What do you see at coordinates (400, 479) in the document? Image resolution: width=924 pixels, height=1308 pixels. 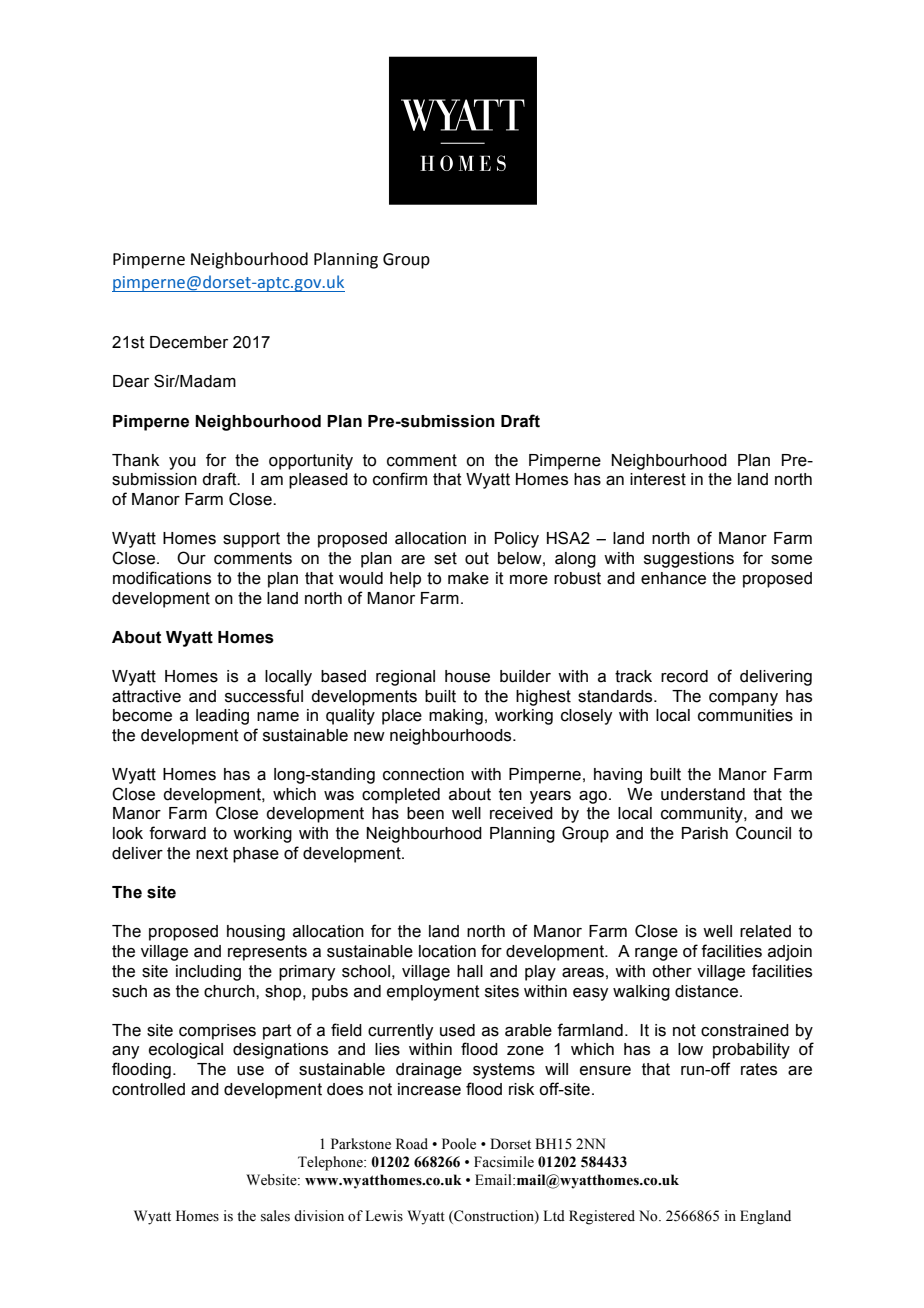 I see `confirm` at bounding box center [400, 479].
